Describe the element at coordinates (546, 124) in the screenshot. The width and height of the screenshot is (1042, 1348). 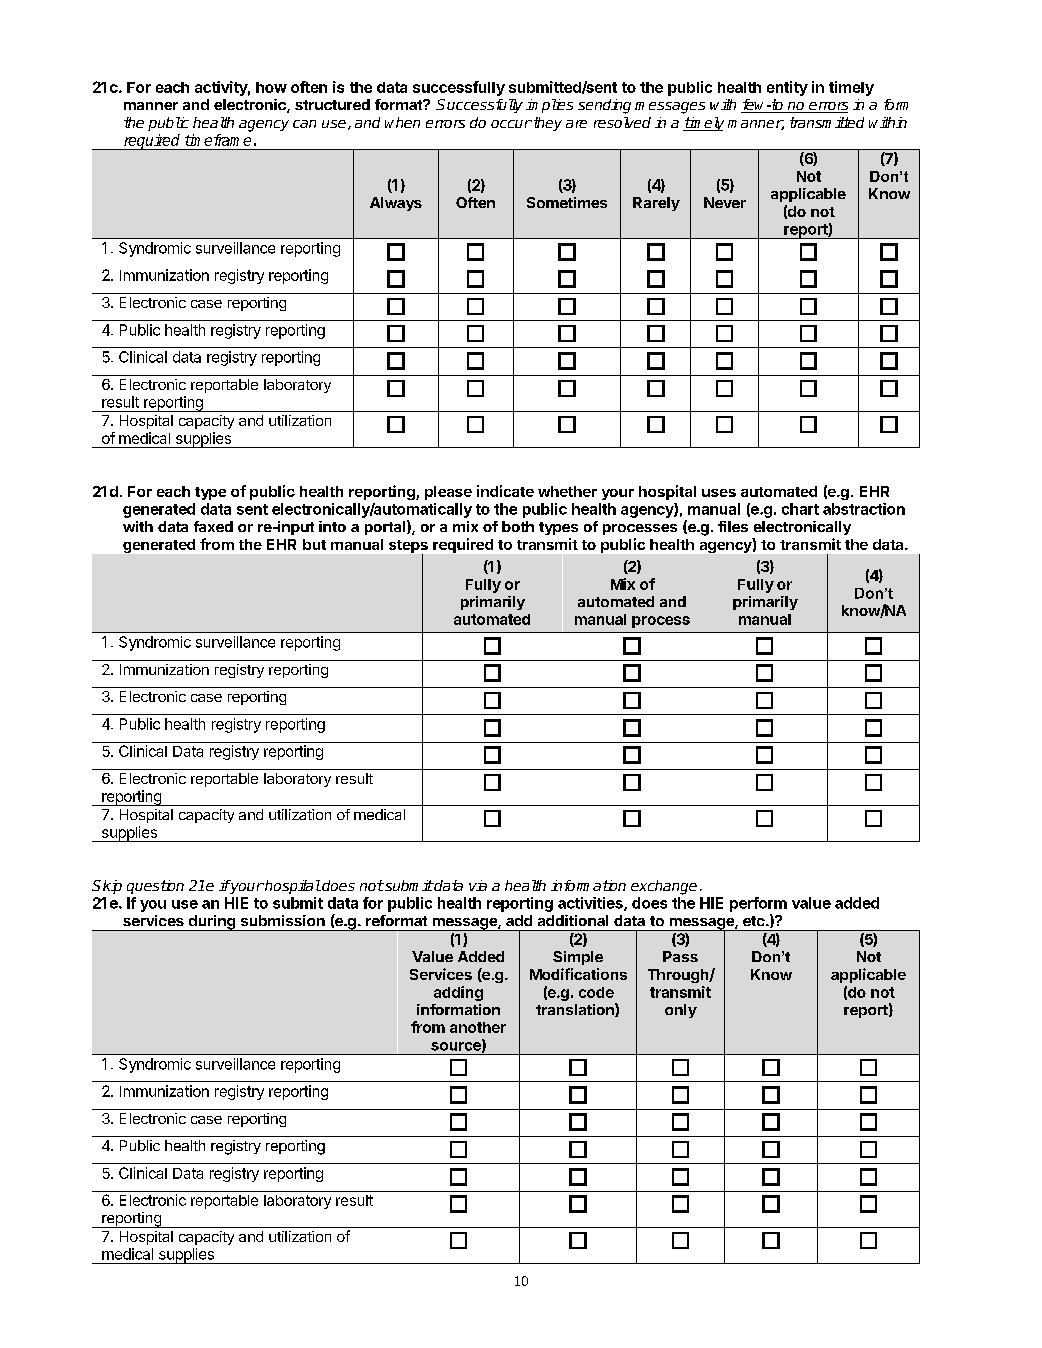
I see `they` at that location.
